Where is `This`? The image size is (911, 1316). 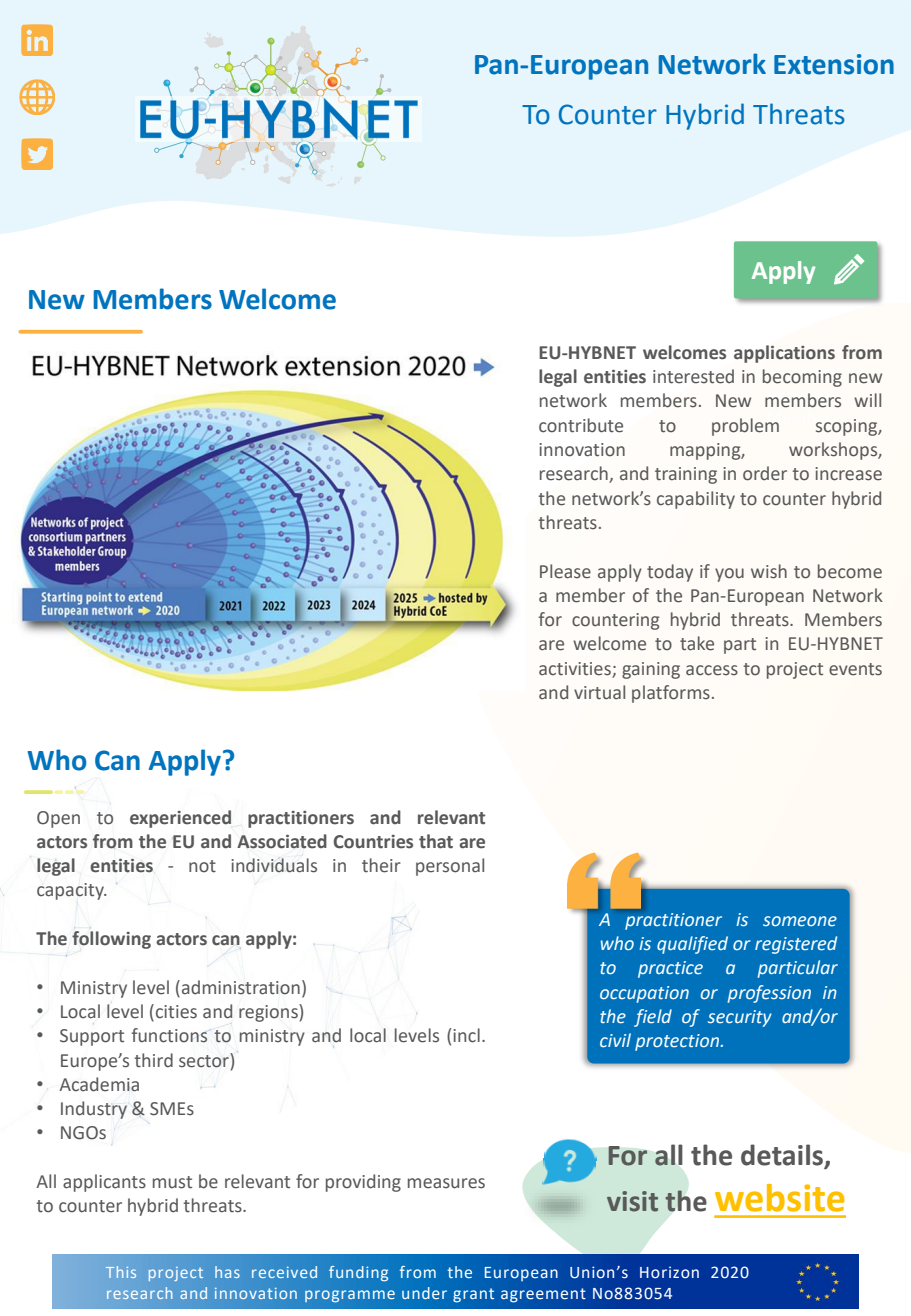 This is located at coordinates (121, 1272).
